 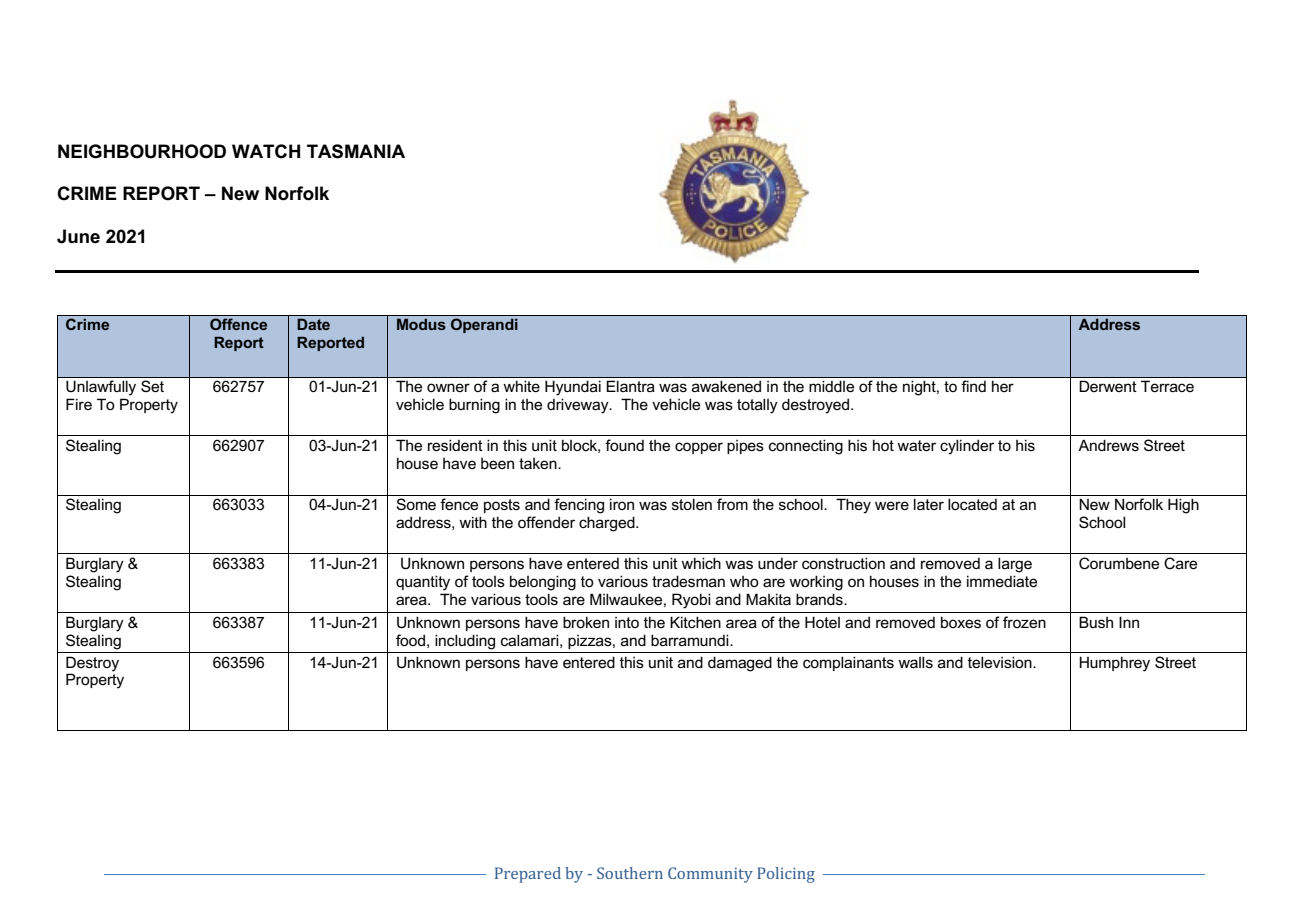 I want to click on Southern, so click(x=630, y=873).
